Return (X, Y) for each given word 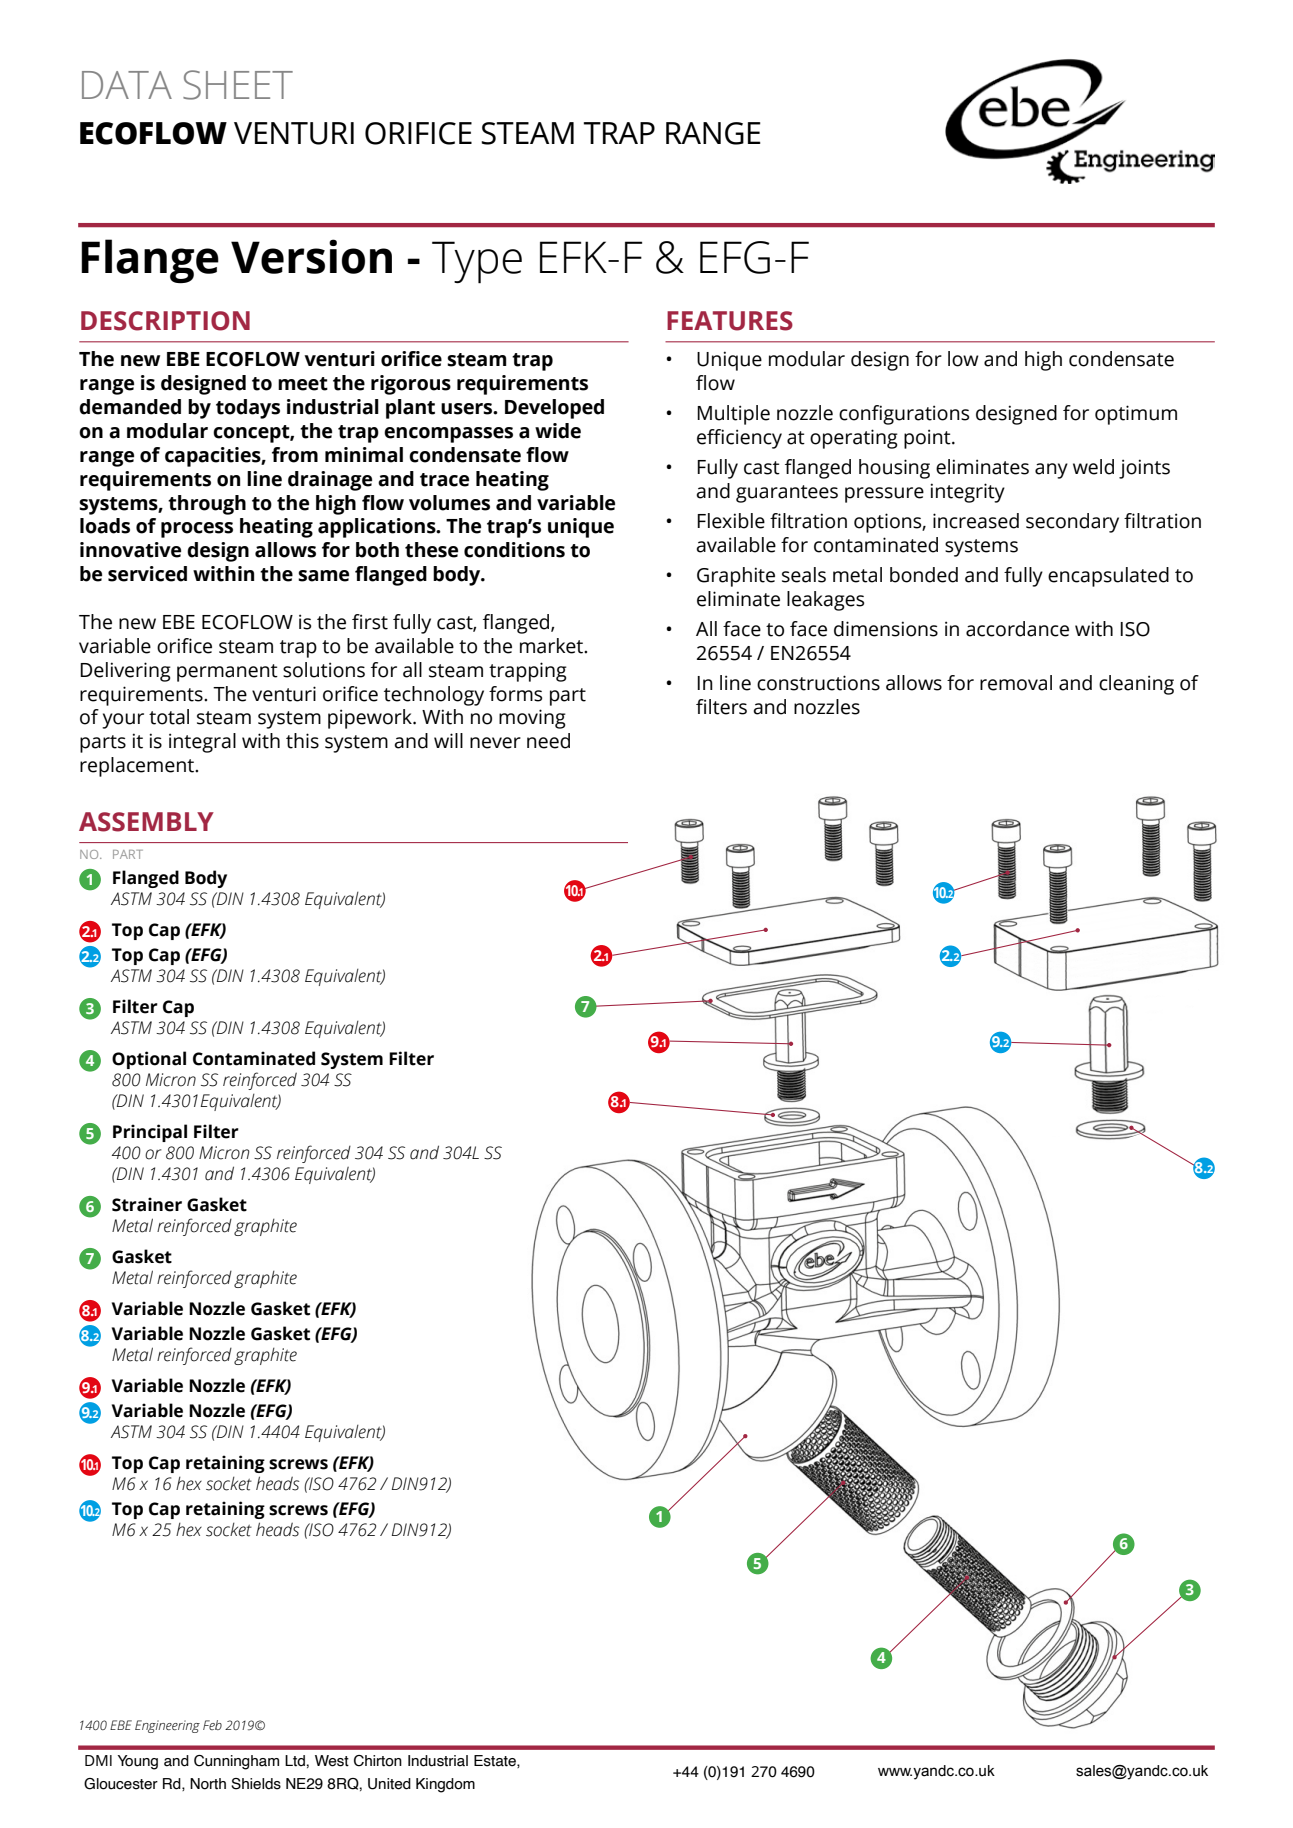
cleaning (1136, 685)
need (548, 741)
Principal (150, 1133)
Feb (212, 1725)
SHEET (238, 85)
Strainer (147, 1204)
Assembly (146, 822)
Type (477, 262)
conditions (514, 550)
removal (1016, 683)
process (197, 530)
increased (976, 521)
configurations (904, 415)
